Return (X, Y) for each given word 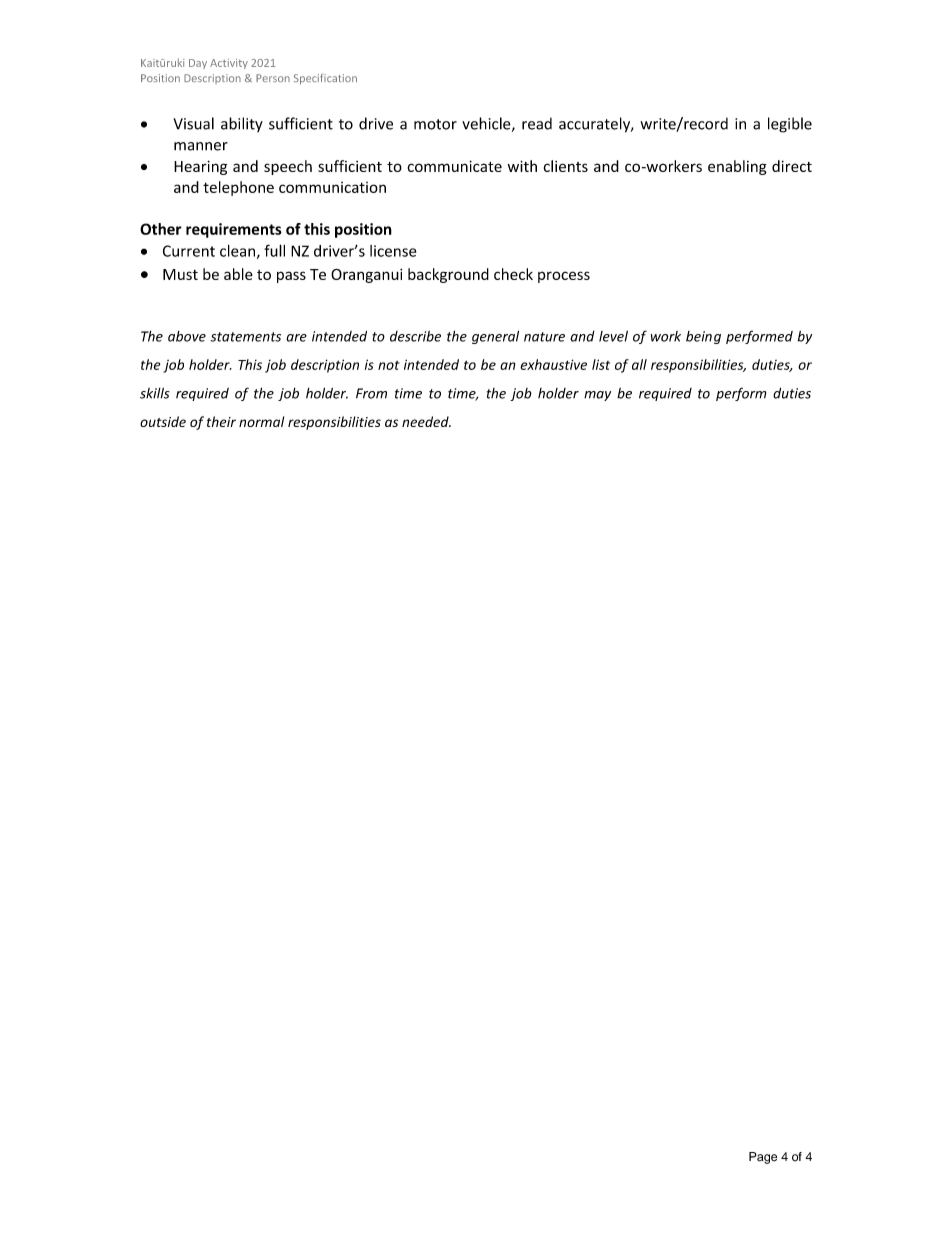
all (639, 364)
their (221, 421)
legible (790, 125)
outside (163, 421)
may (597, 396)
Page (763, 1158)
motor (435, 124)
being (703, 337)
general (495, 337)
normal (261, 421)
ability (242, 124)
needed (426, 421)
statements (245, 337)
